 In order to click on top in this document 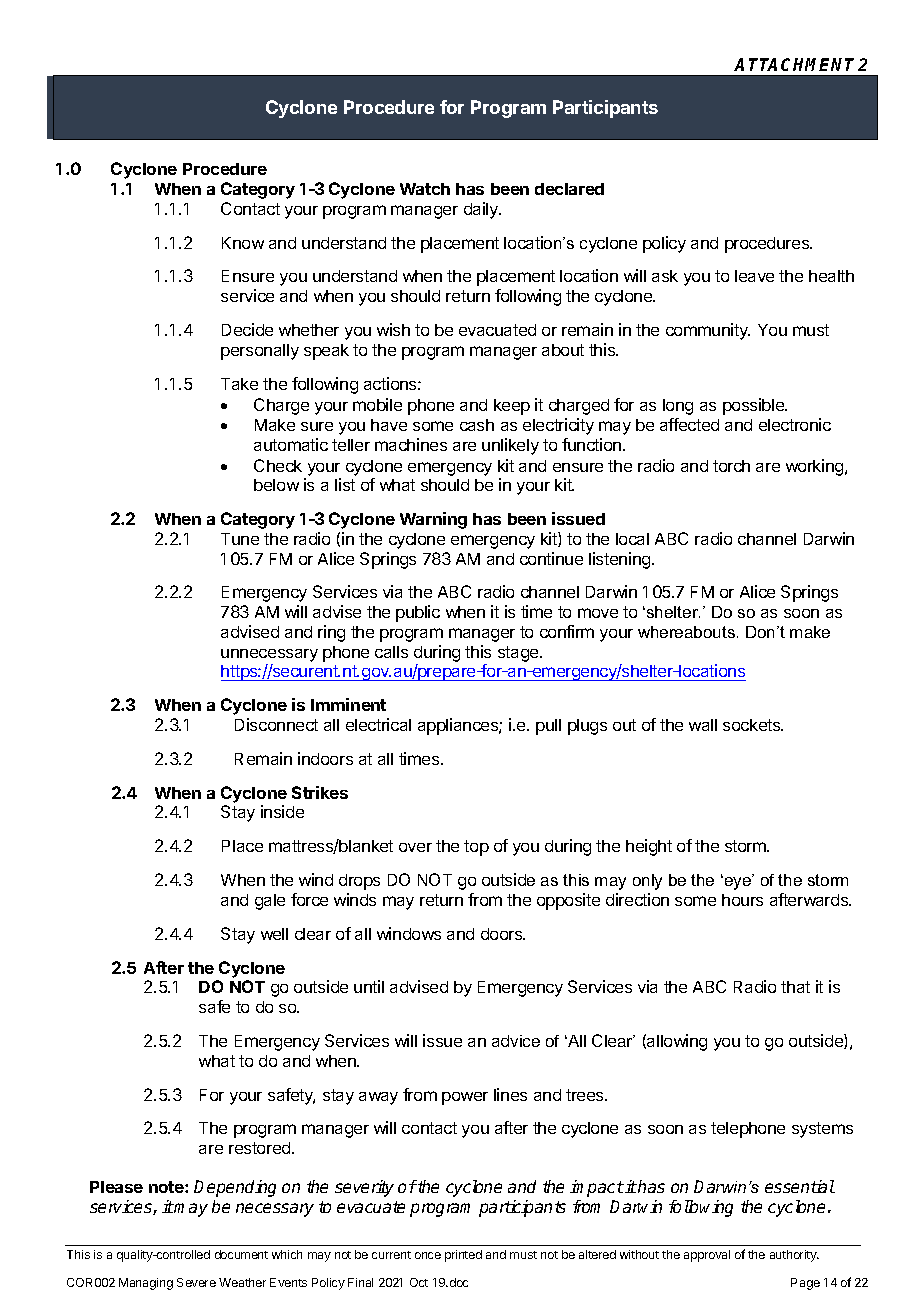, I will do `click(476, 848)`.
